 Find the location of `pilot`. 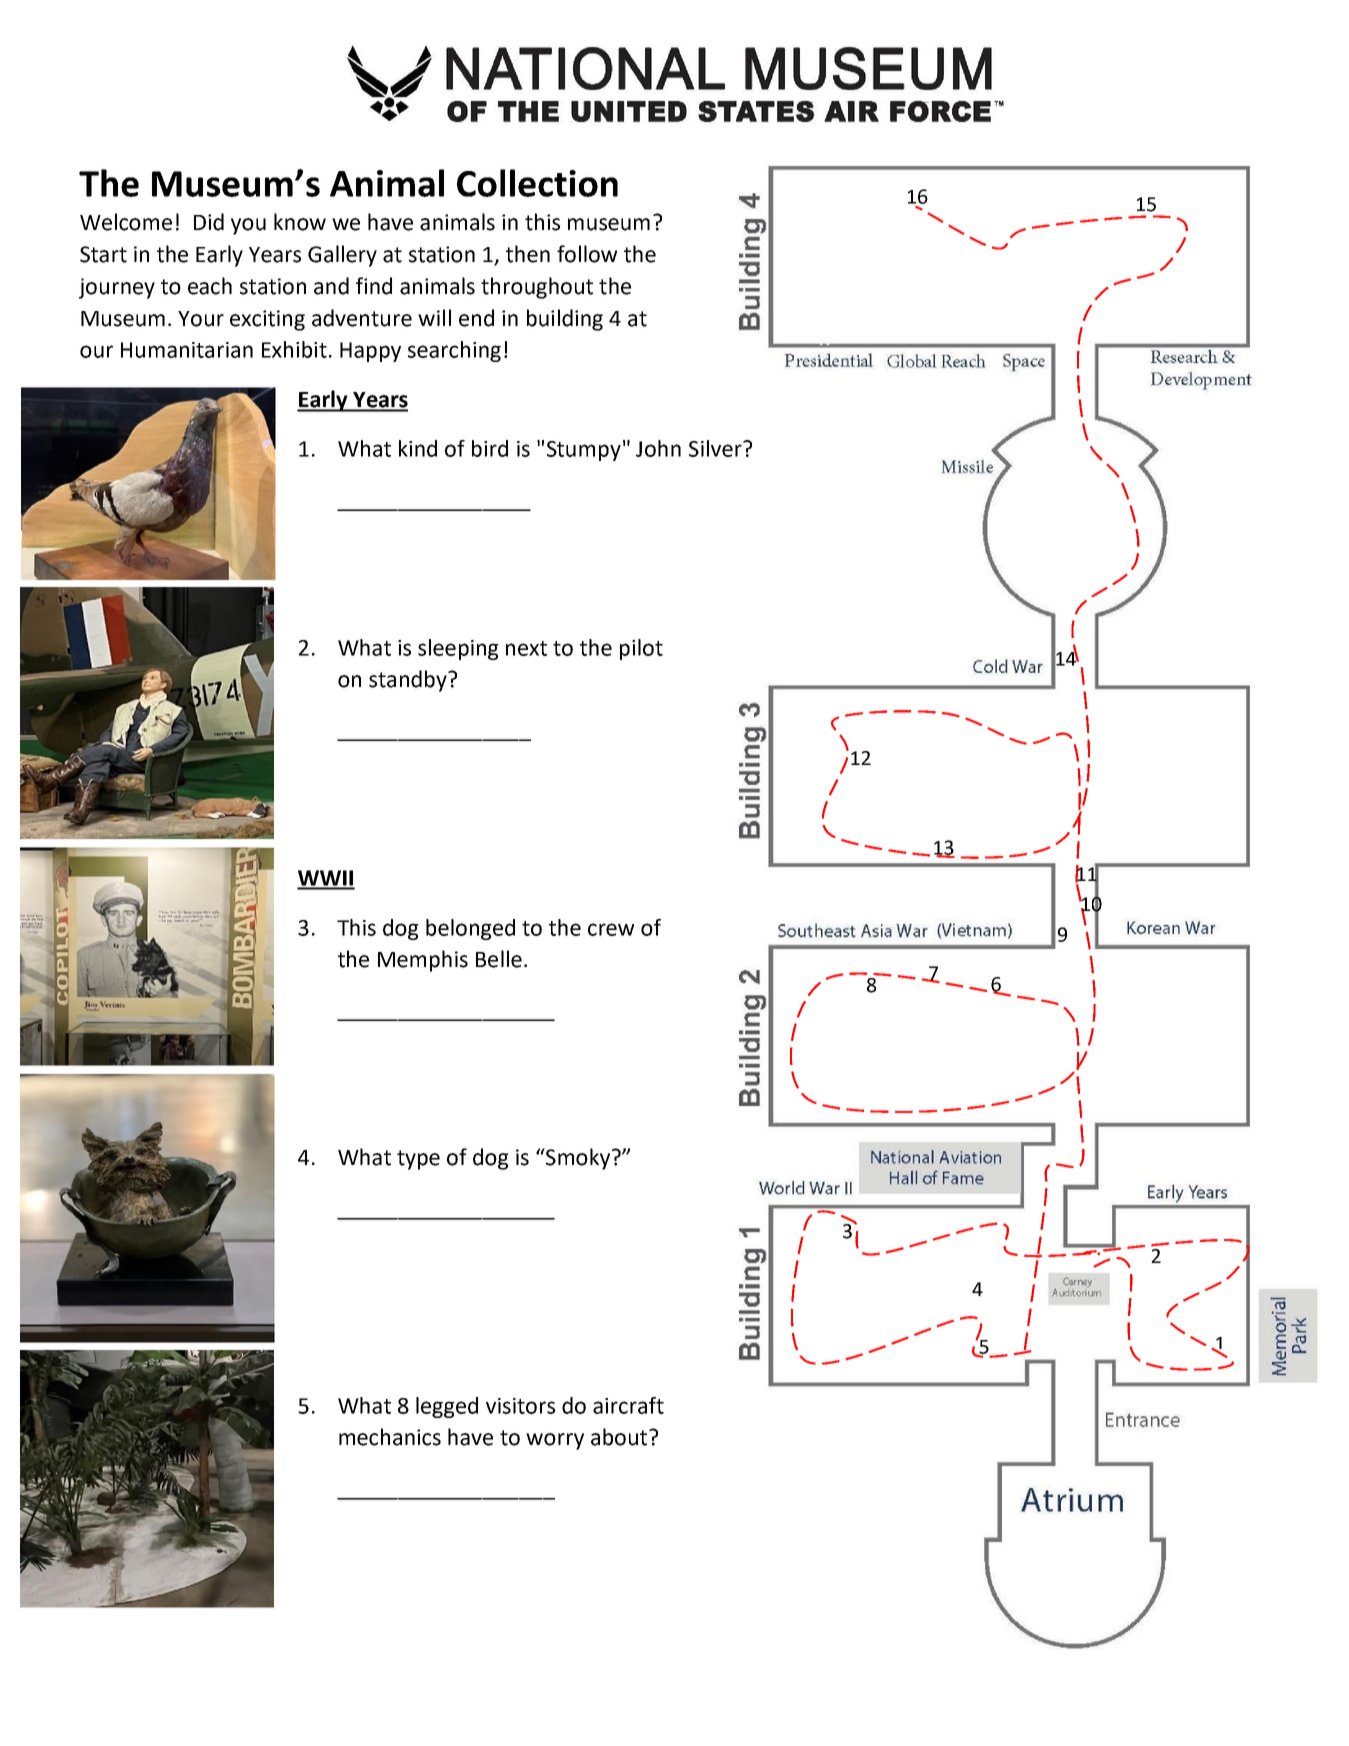

pilot is located at coordinates (641, 649).
